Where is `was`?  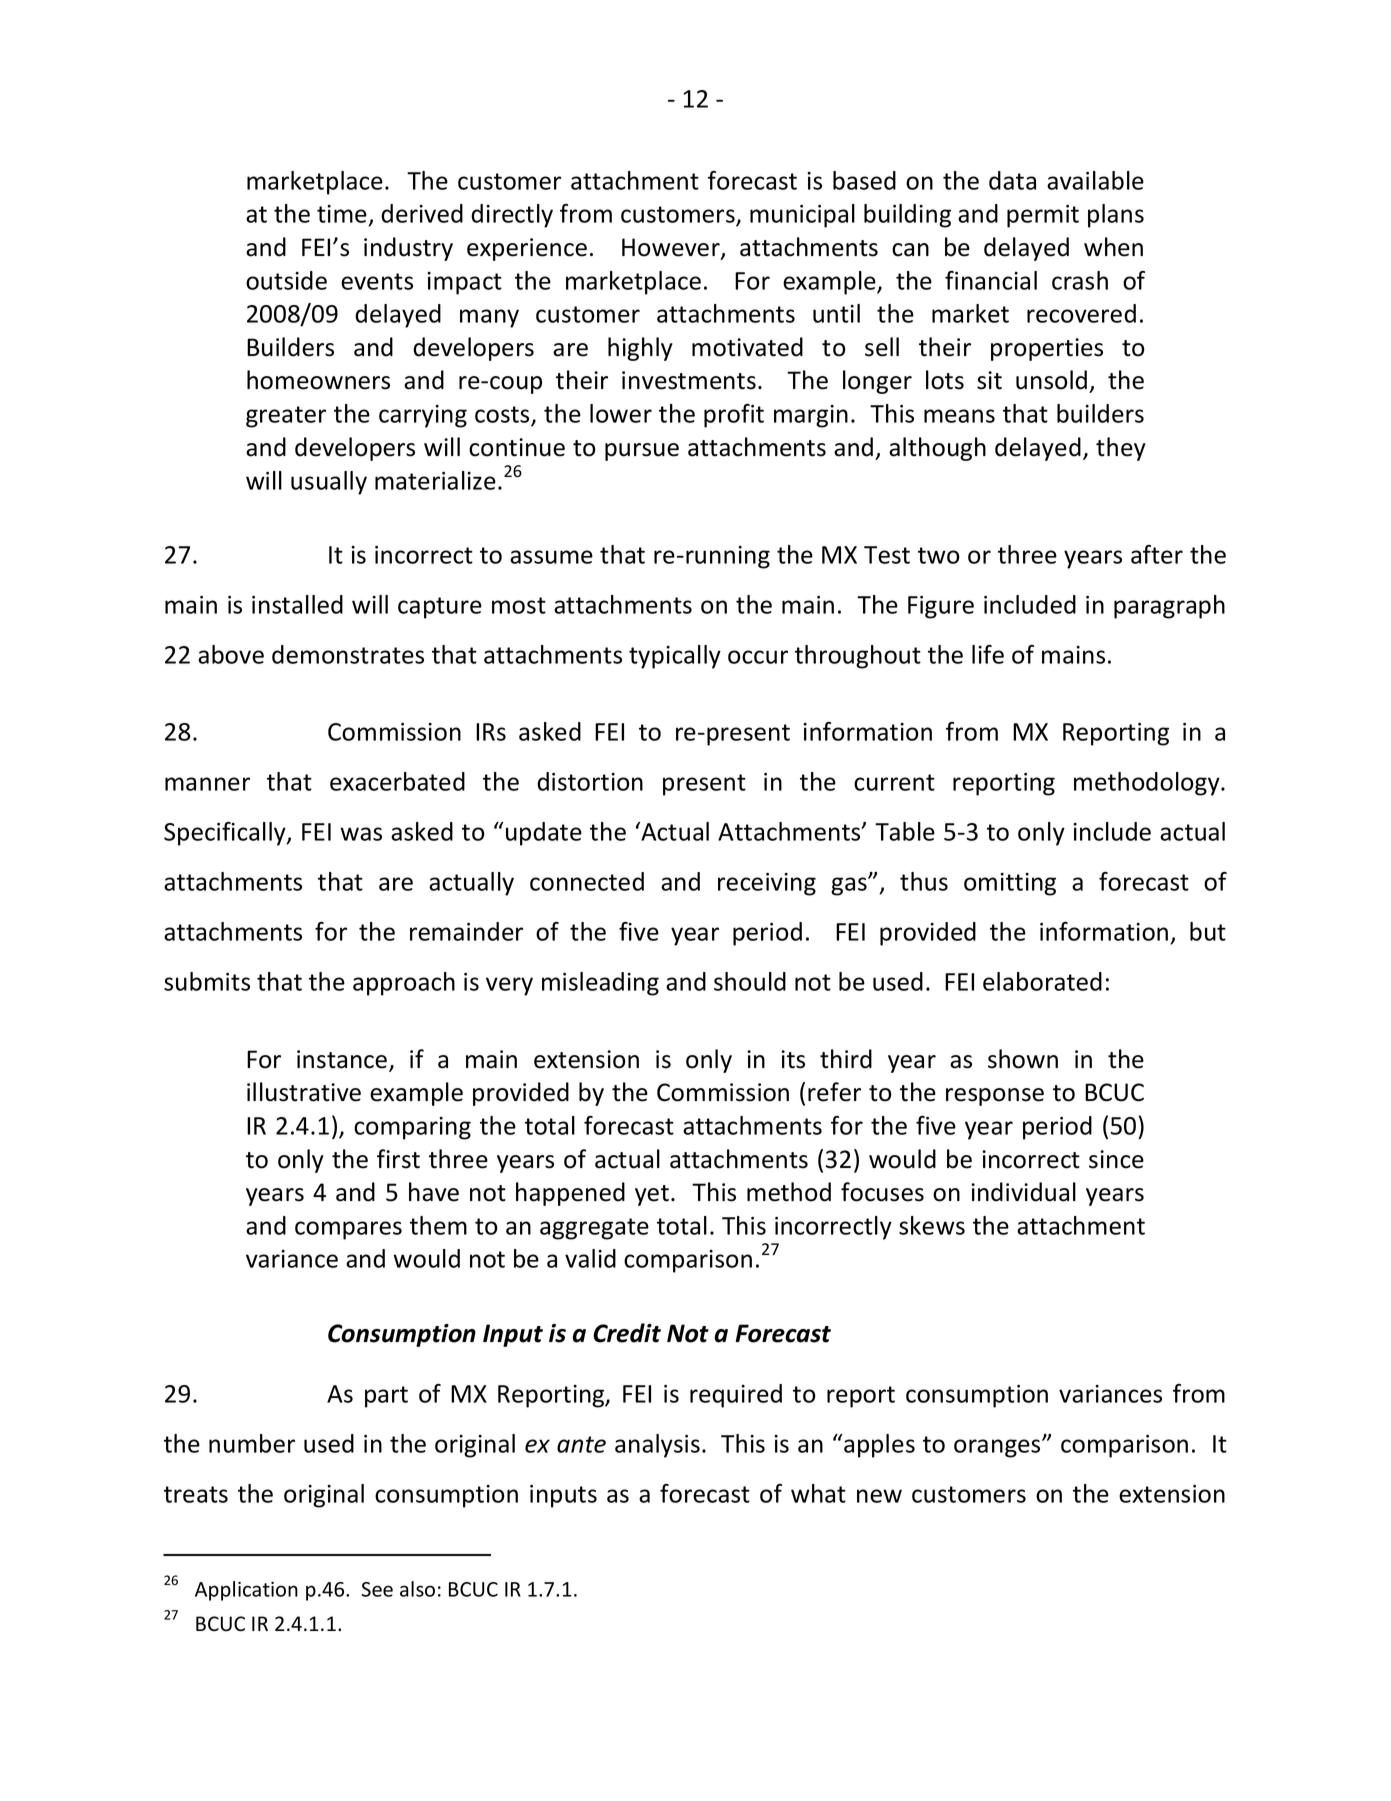
was is located at coordinates (361, 834).
